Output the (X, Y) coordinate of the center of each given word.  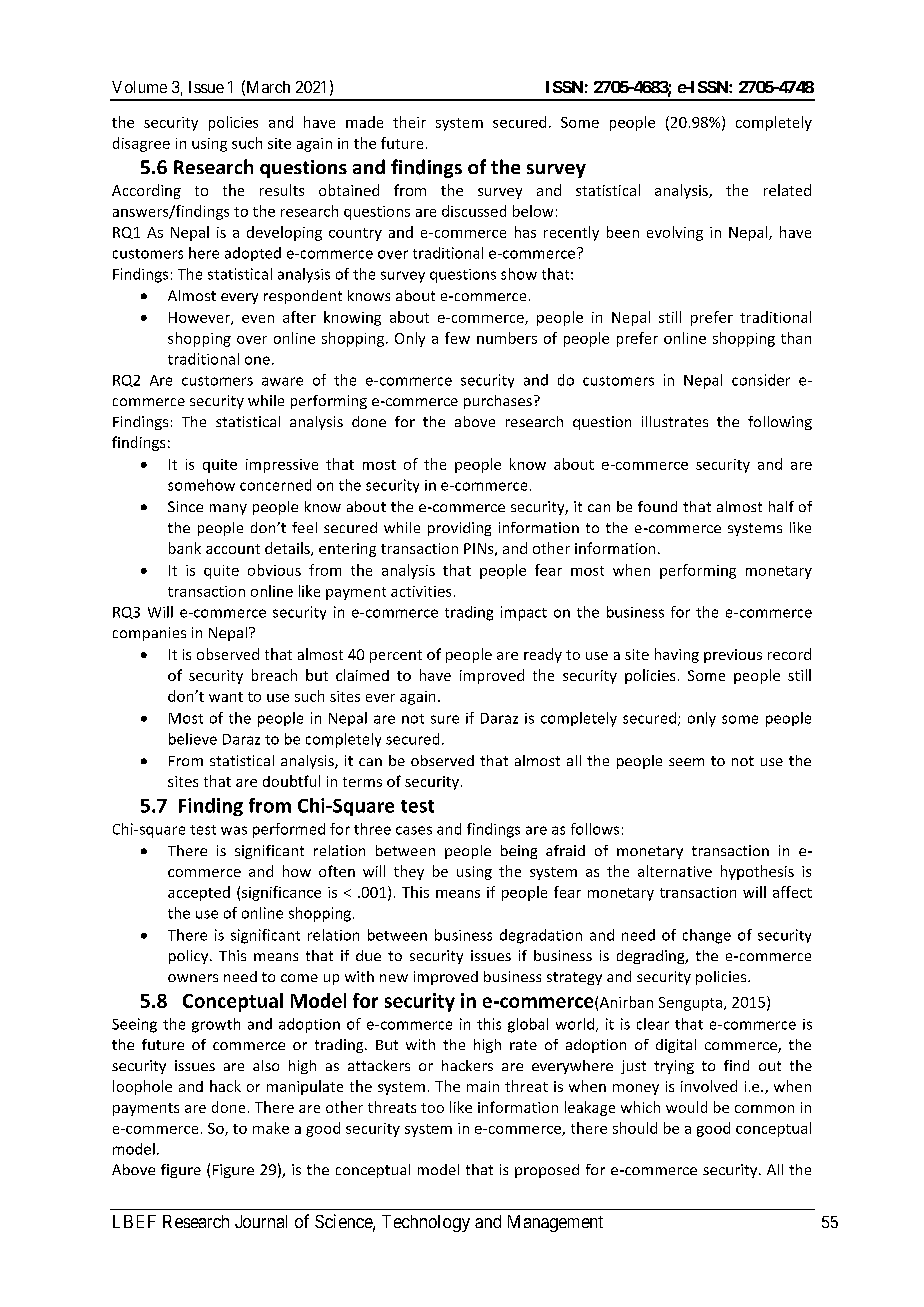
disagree (141, 144)
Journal (261, 1221)
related (787, 190)
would (686, 1107)
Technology (426, 1223)
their (409, 122)
